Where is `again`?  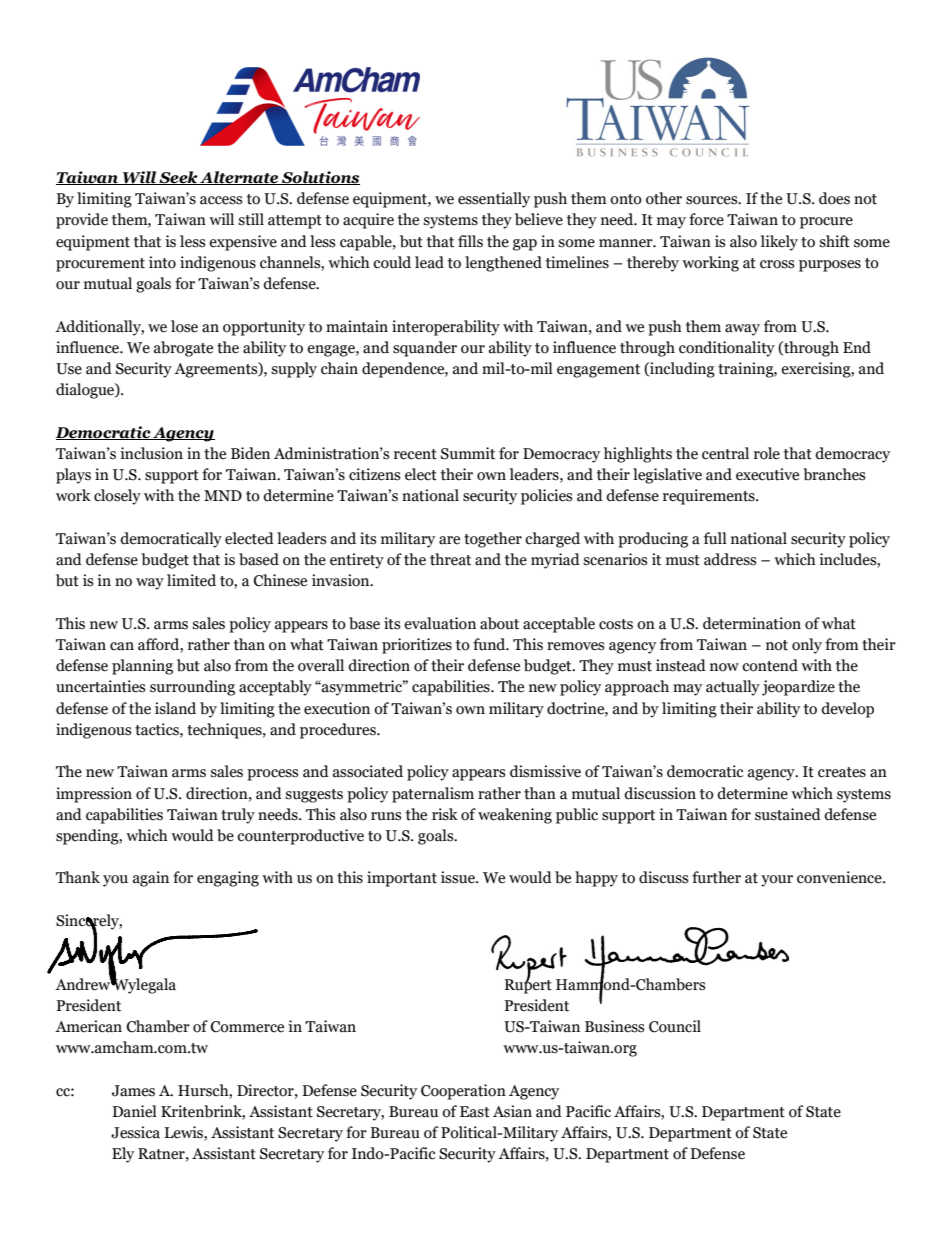
again is located at coordinates (151, 879).
